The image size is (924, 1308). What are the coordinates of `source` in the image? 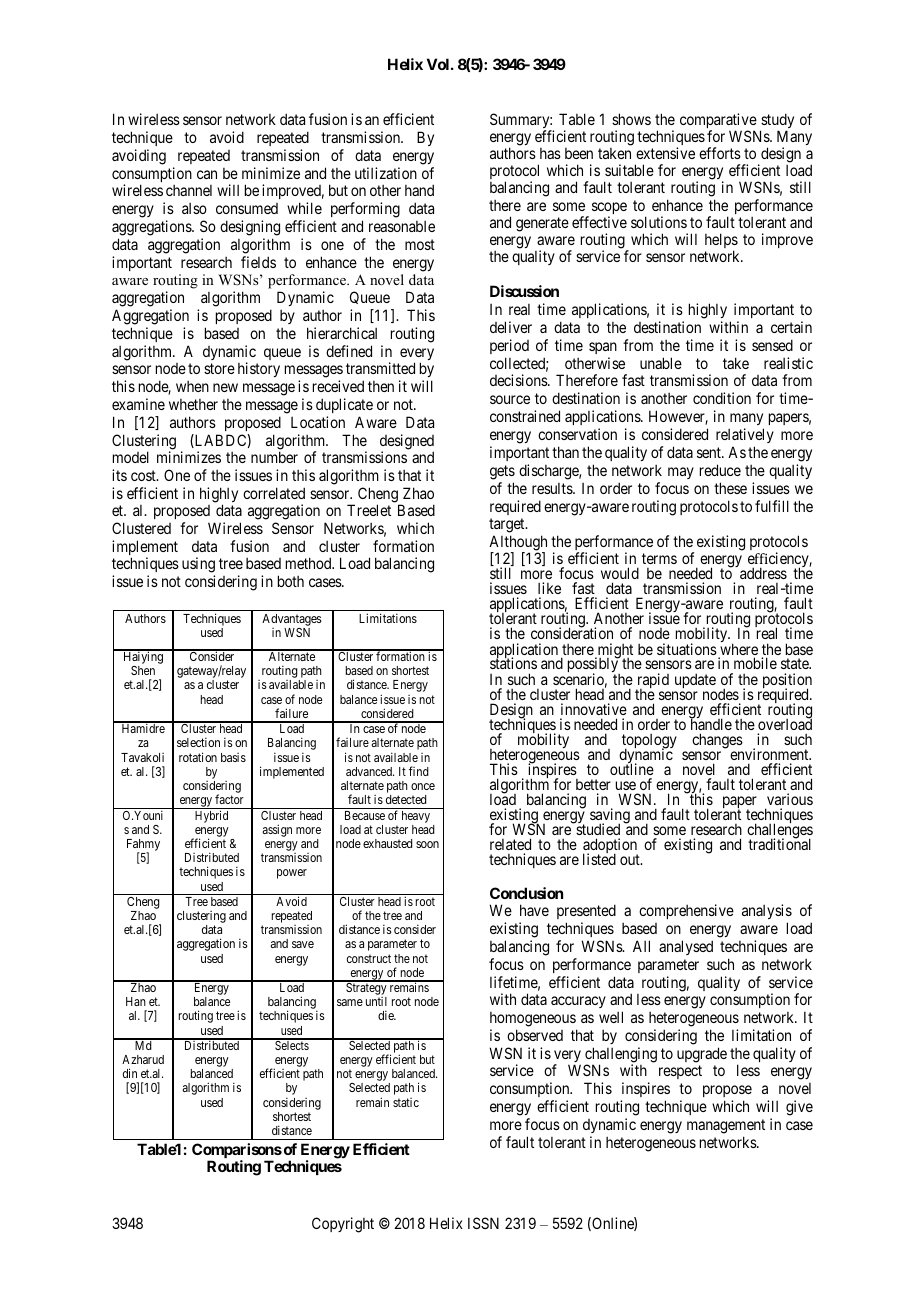 It's located at (510, 399).
